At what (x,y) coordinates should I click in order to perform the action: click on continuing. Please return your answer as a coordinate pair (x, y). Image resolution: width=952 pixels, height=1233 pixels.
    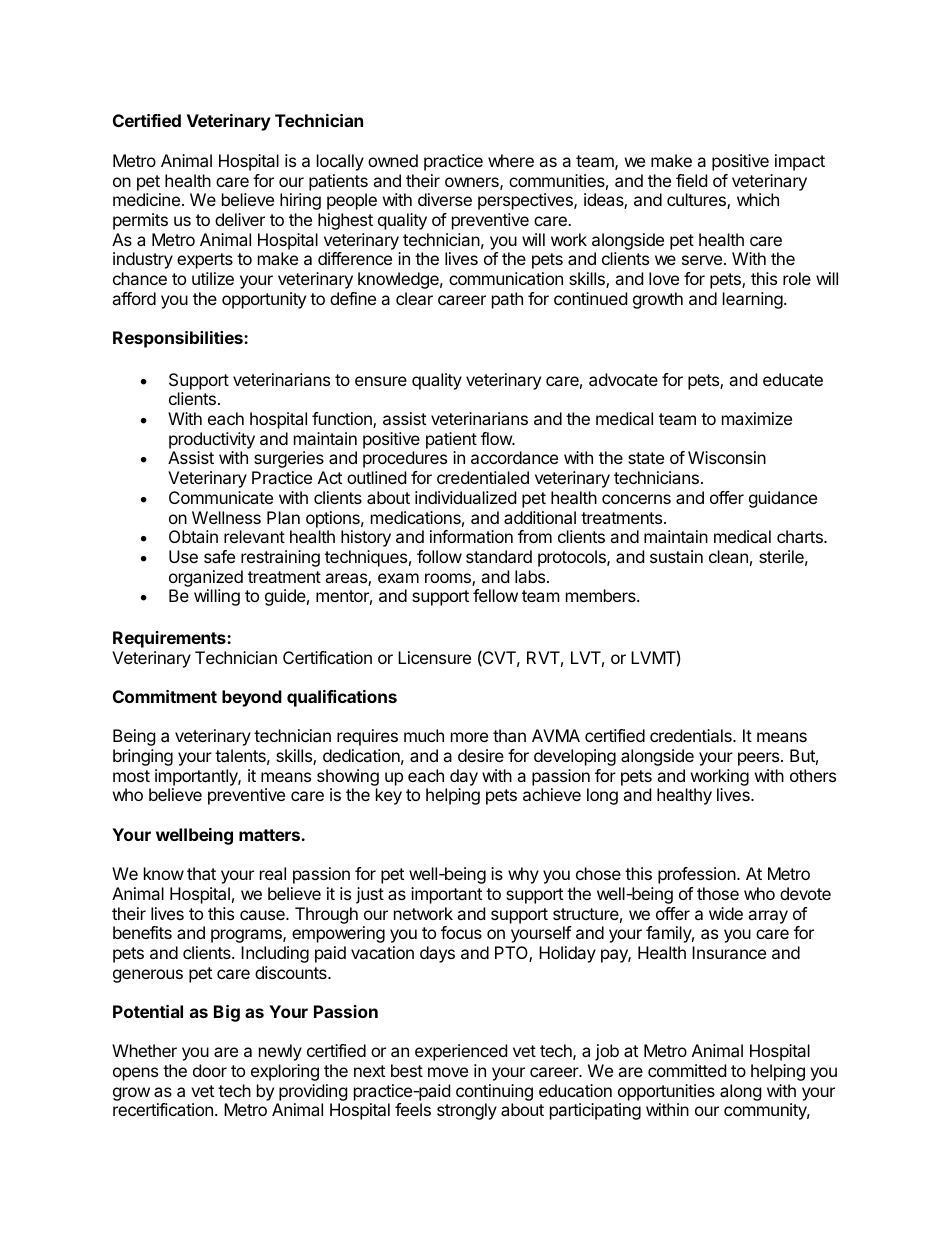
    Looking at the image, I should click on (494, 1094).
